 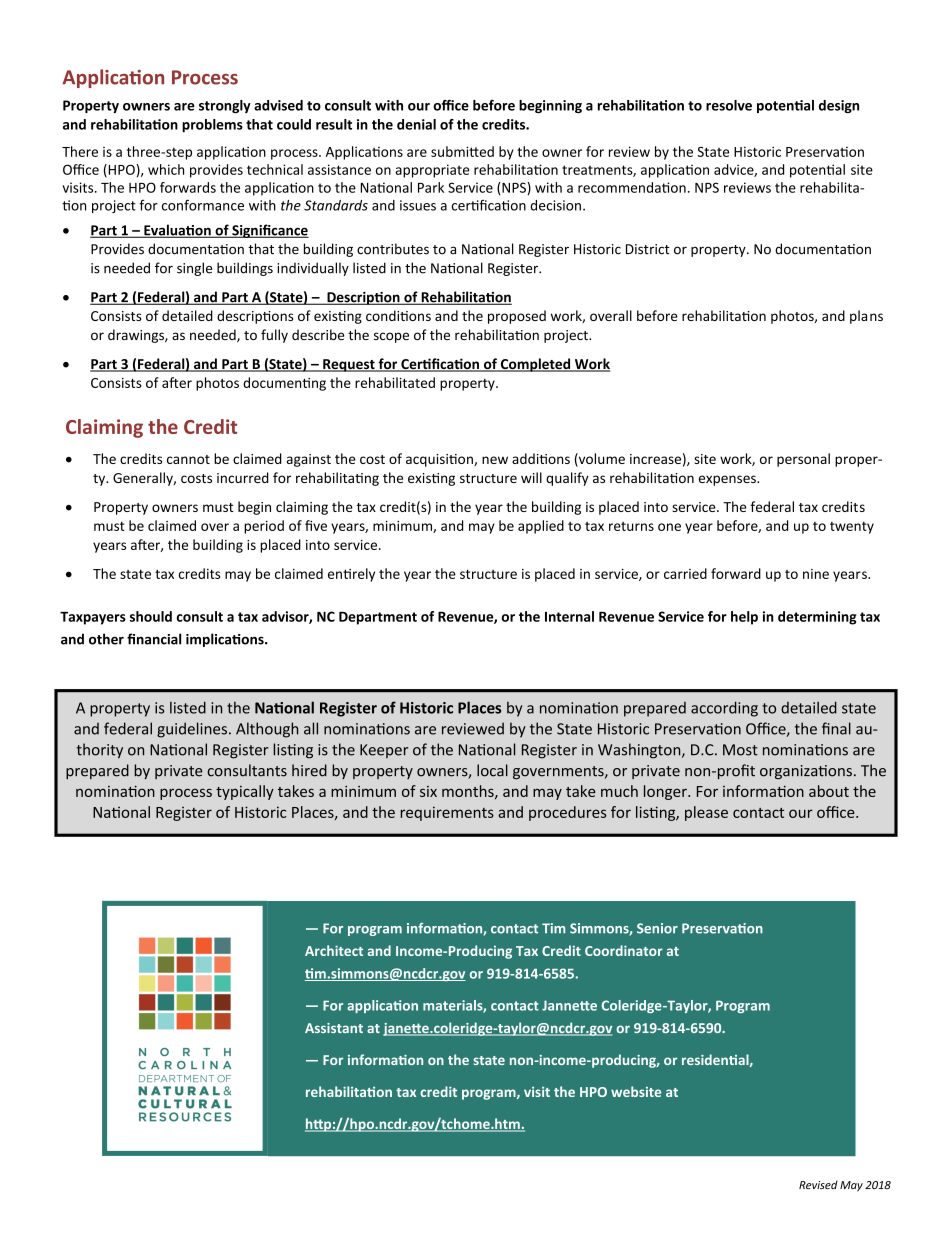 I want to click on financial, so click(x=154, y=639).
